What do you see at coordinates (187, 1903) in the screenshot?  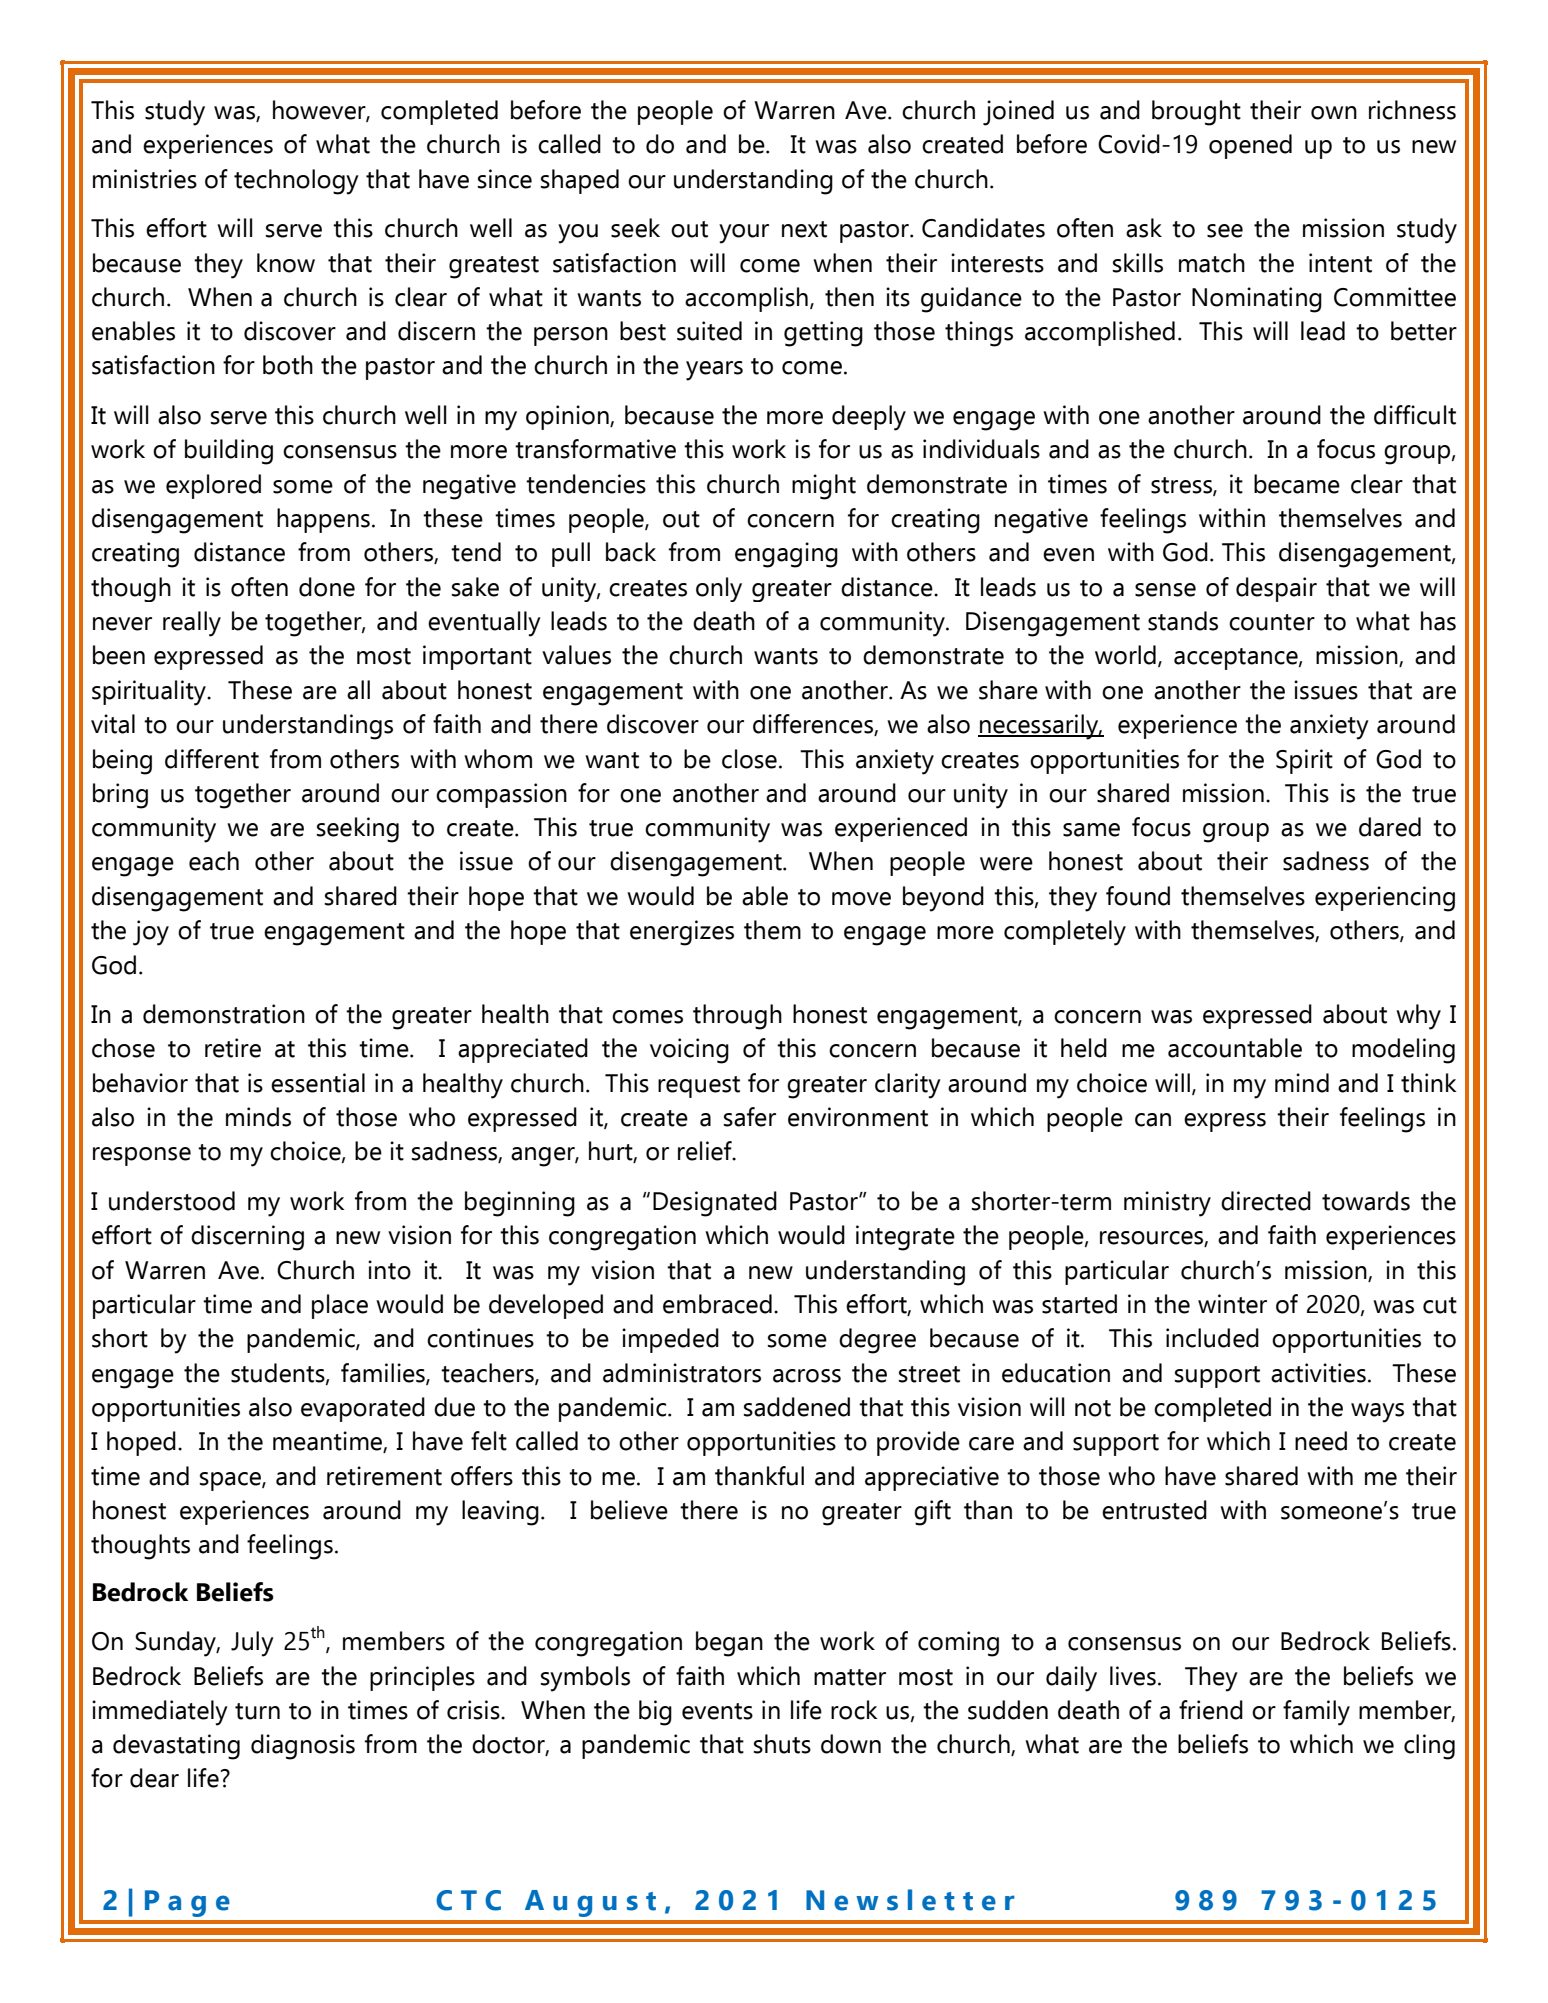 I see `Page` at bounding box center [187, 1903].
